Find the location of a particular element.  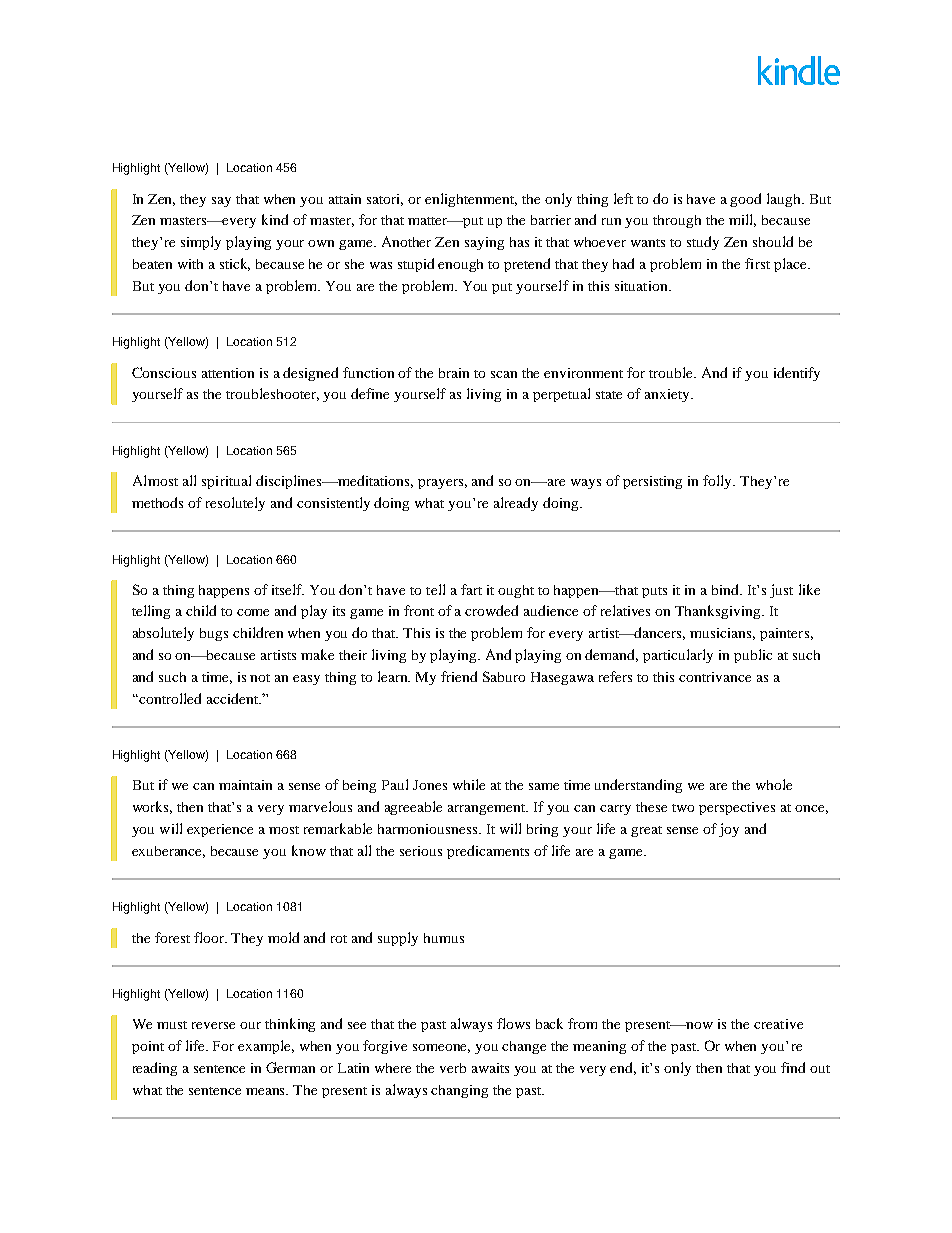

example is located at coordinates (266, 1047).
